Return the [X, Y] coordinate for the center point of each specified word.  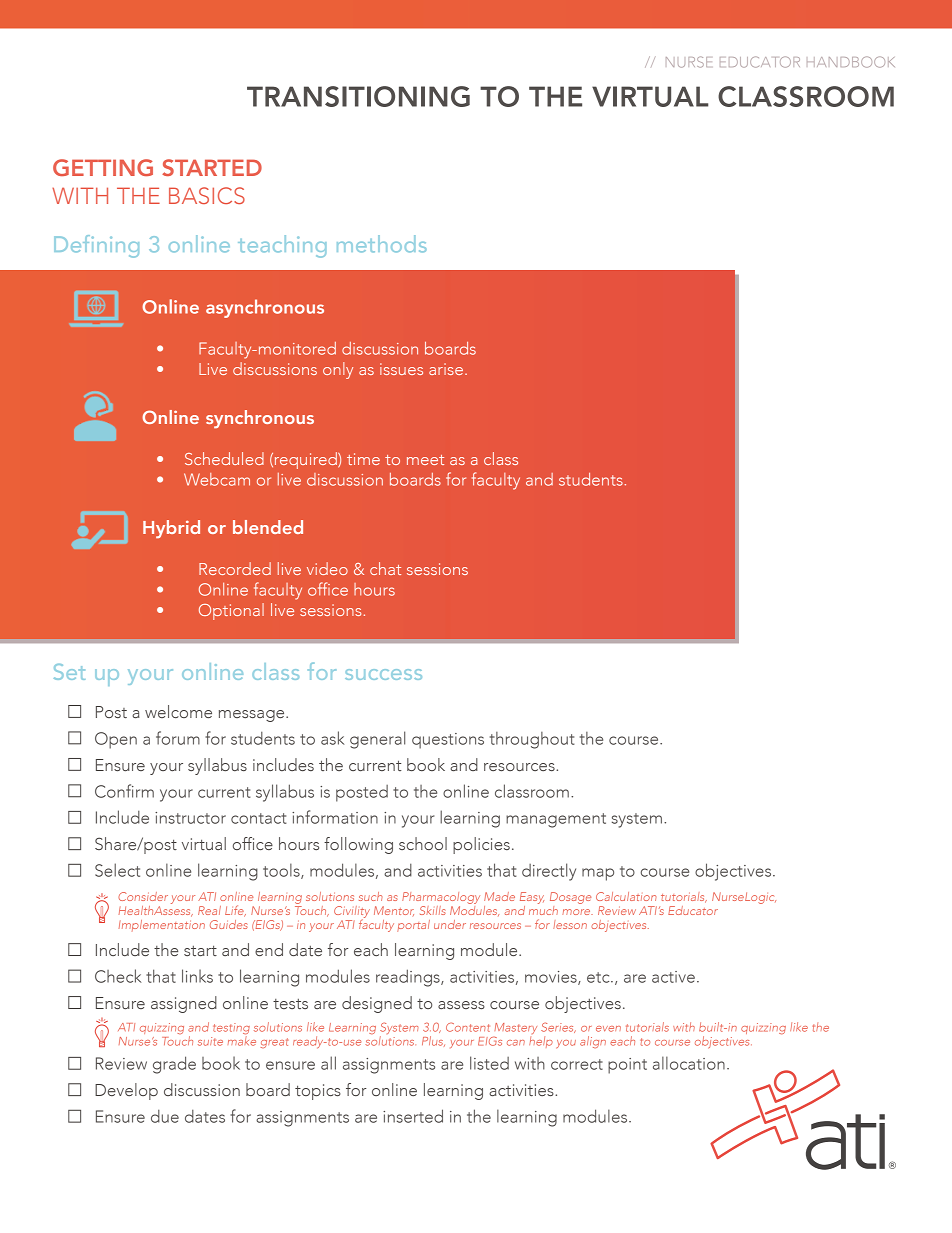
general [377, 740]
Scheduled [224, 458]
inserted [413, 1116]
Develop [126, 1091]
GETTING [103, 167]
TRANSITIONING [358, 96]
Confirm [124, 791]
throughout [532, 740]
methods [382, 244]
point [627, 1066]
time [363, 459]
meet [425, 460]
